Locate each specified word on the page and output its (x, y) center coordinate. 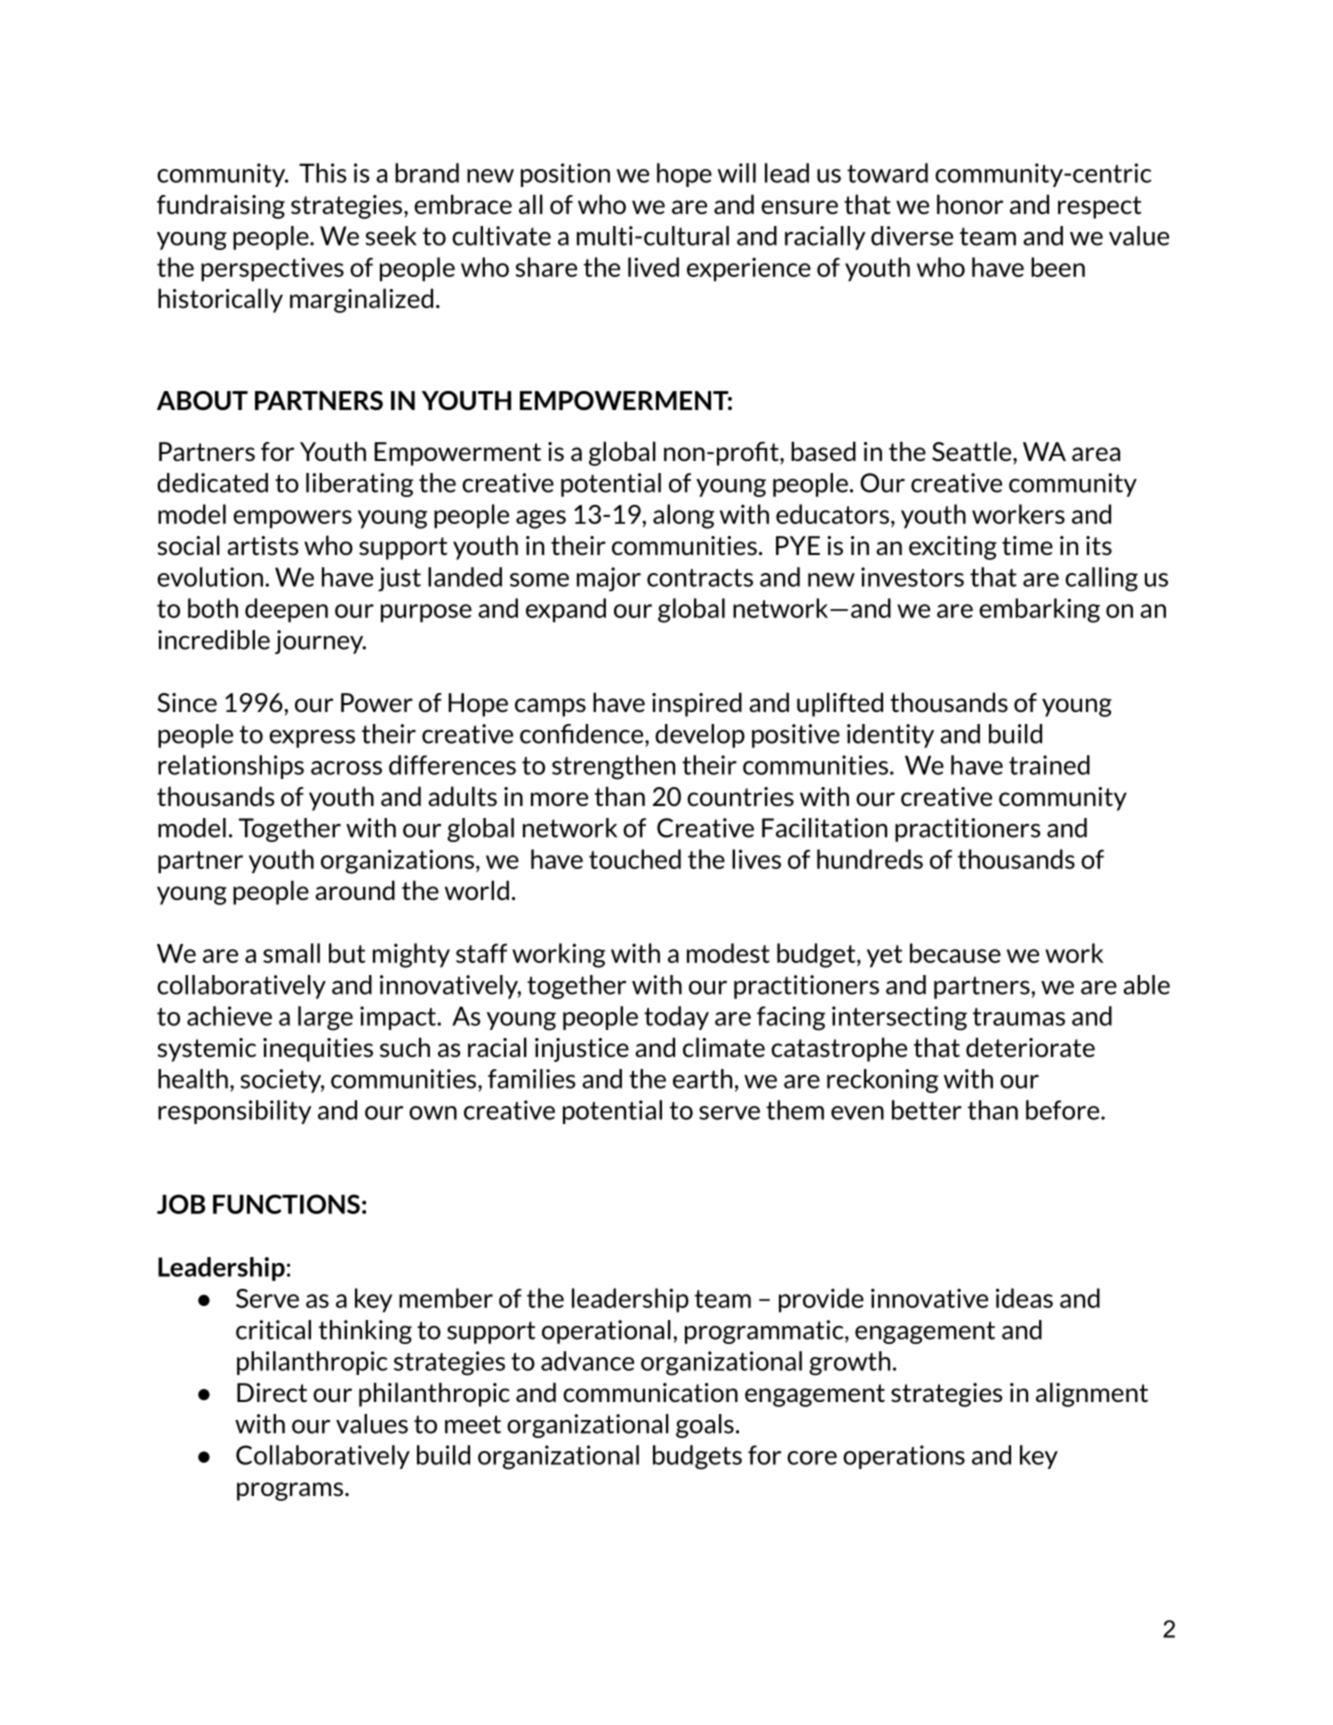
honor (970, 204)
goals (705, 1426)
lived (653, 267)
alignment (1092, 1394)
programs (291, 1491)
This (323, 173)
